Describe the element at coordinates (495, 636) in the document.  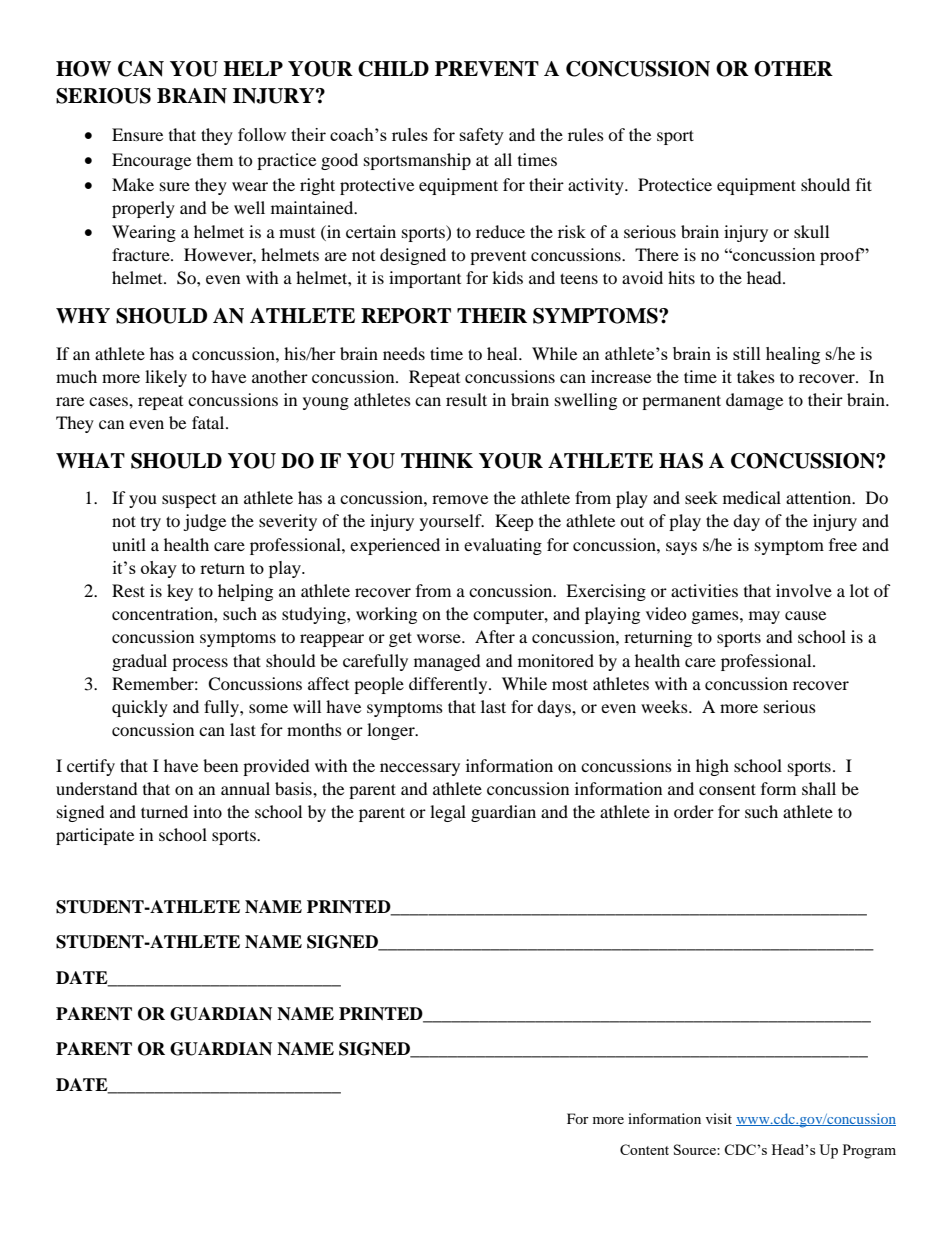
I see `After` at that location.
